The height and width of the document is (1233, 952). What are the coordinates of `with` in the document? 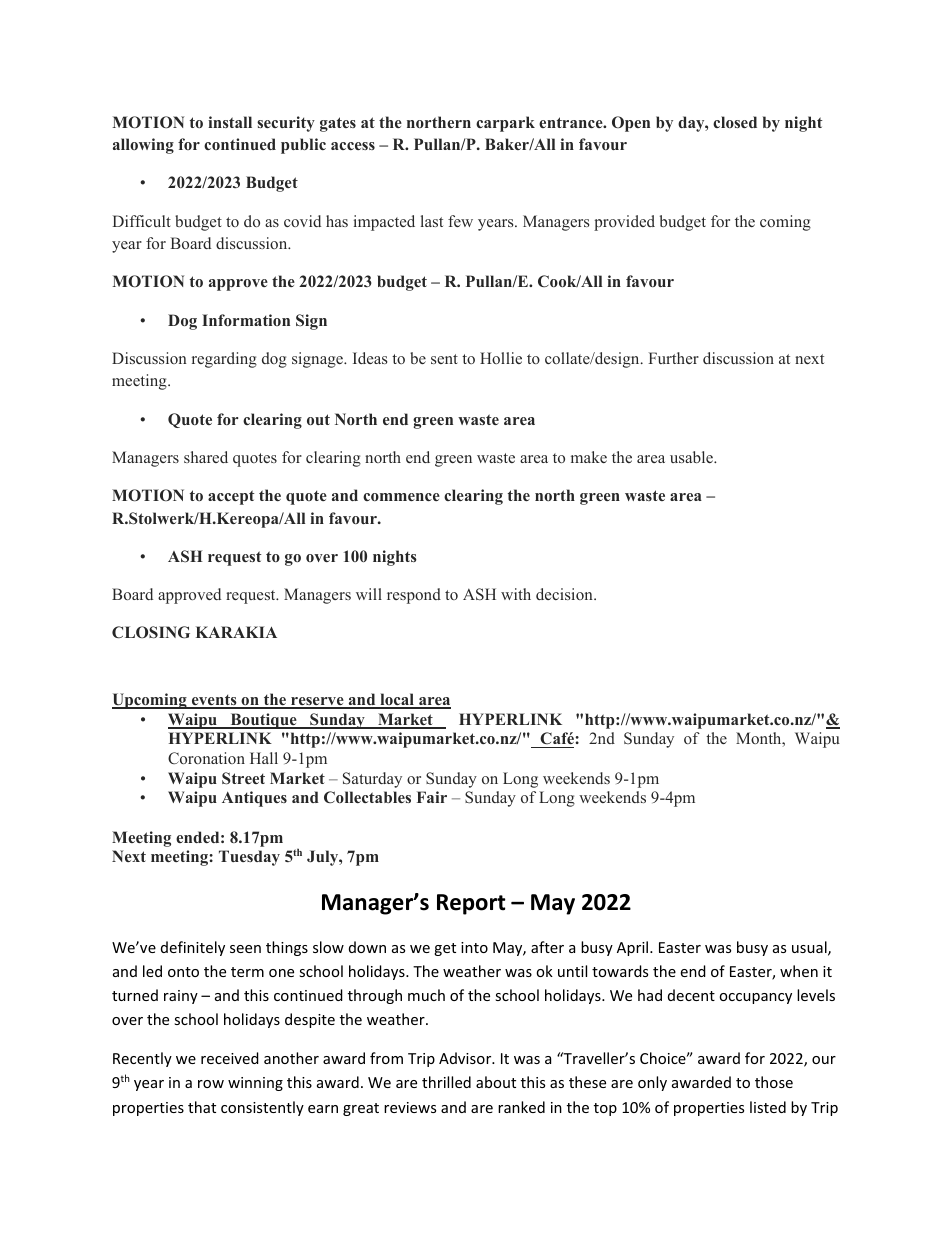 It's located at (516, 594).
